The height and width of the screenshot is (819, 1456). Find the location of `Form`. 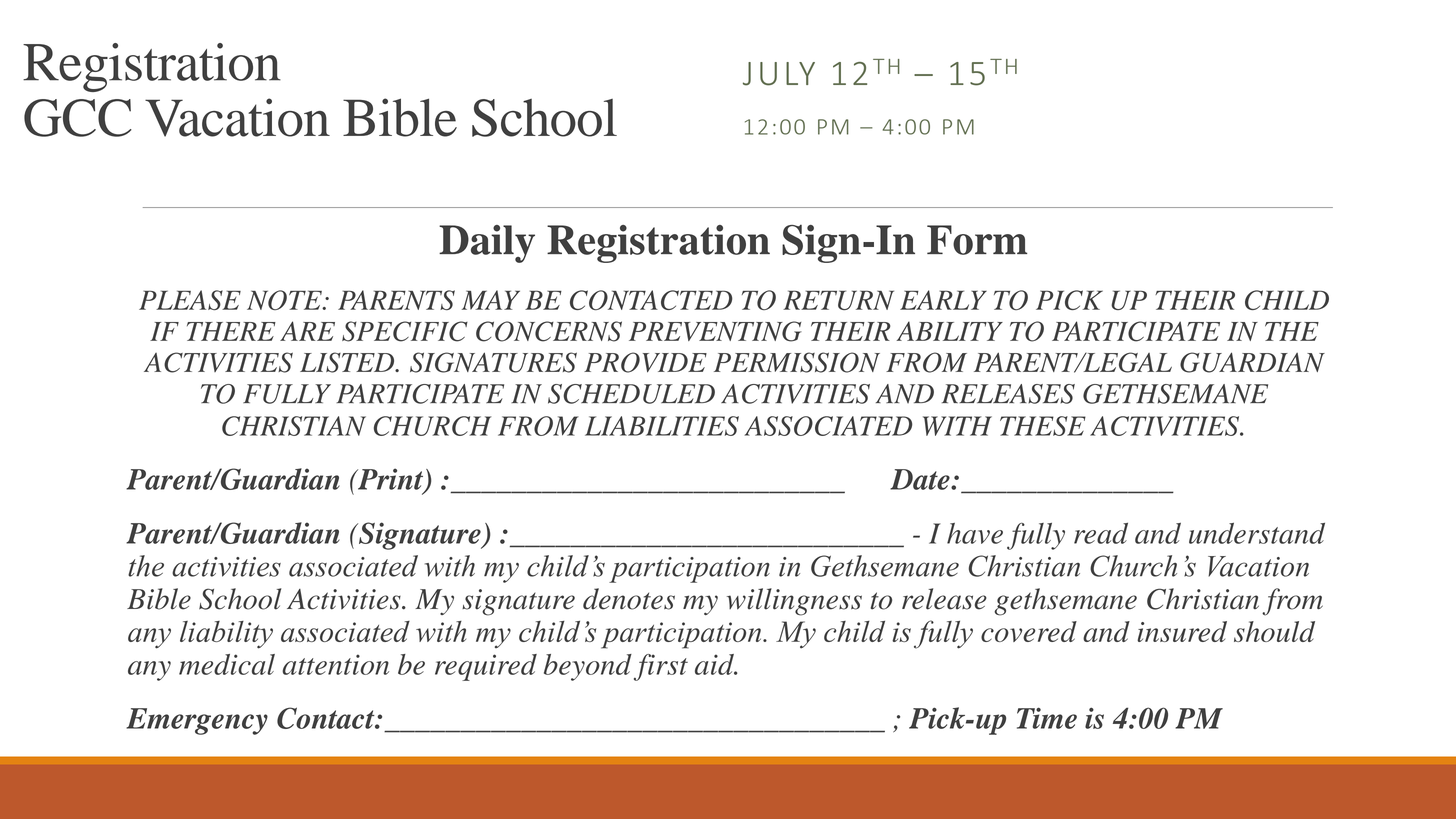

Form is located at coordinates (977, 240).
